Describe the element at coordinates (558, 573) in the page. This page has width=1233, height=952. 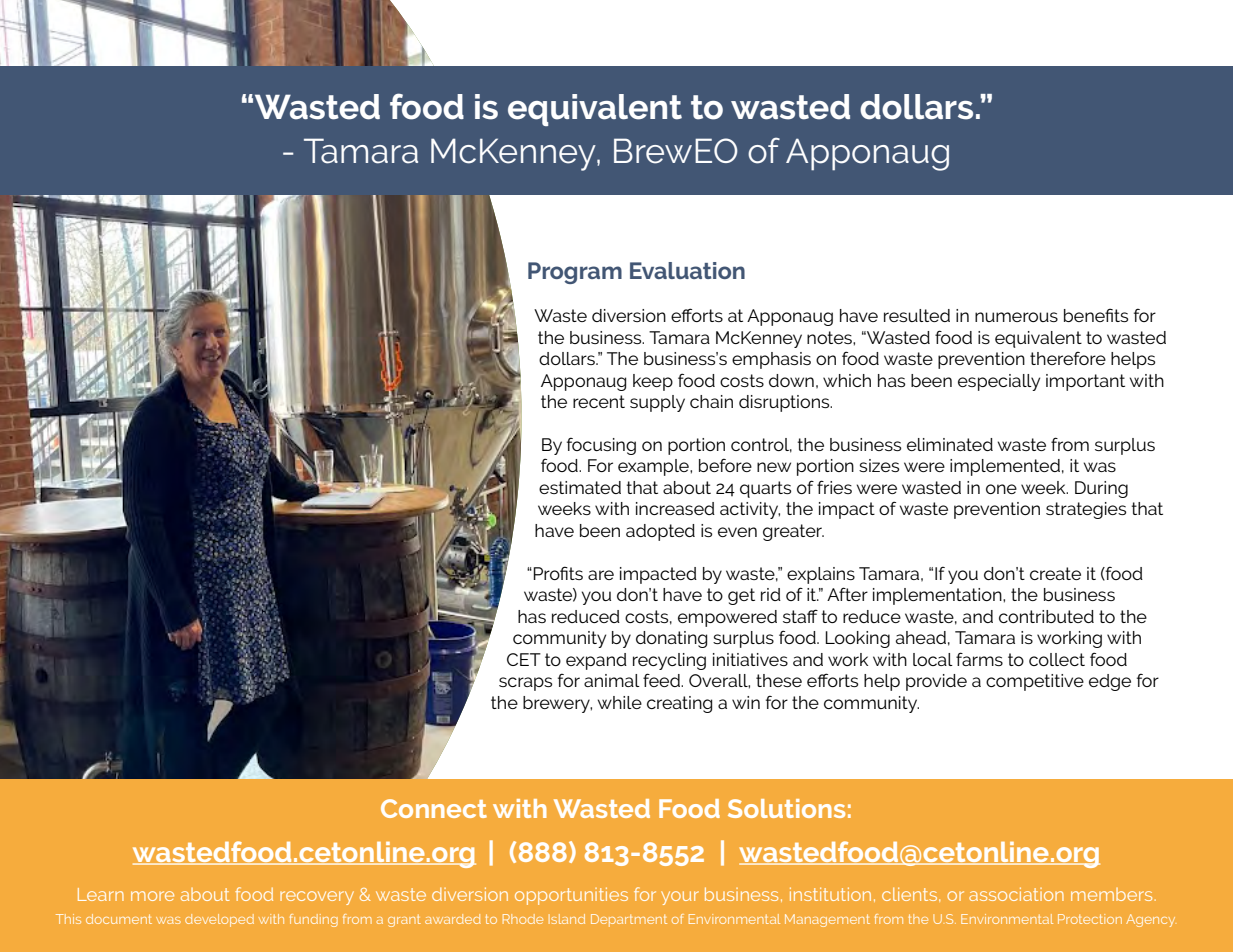
I see `Profits` at that location.
